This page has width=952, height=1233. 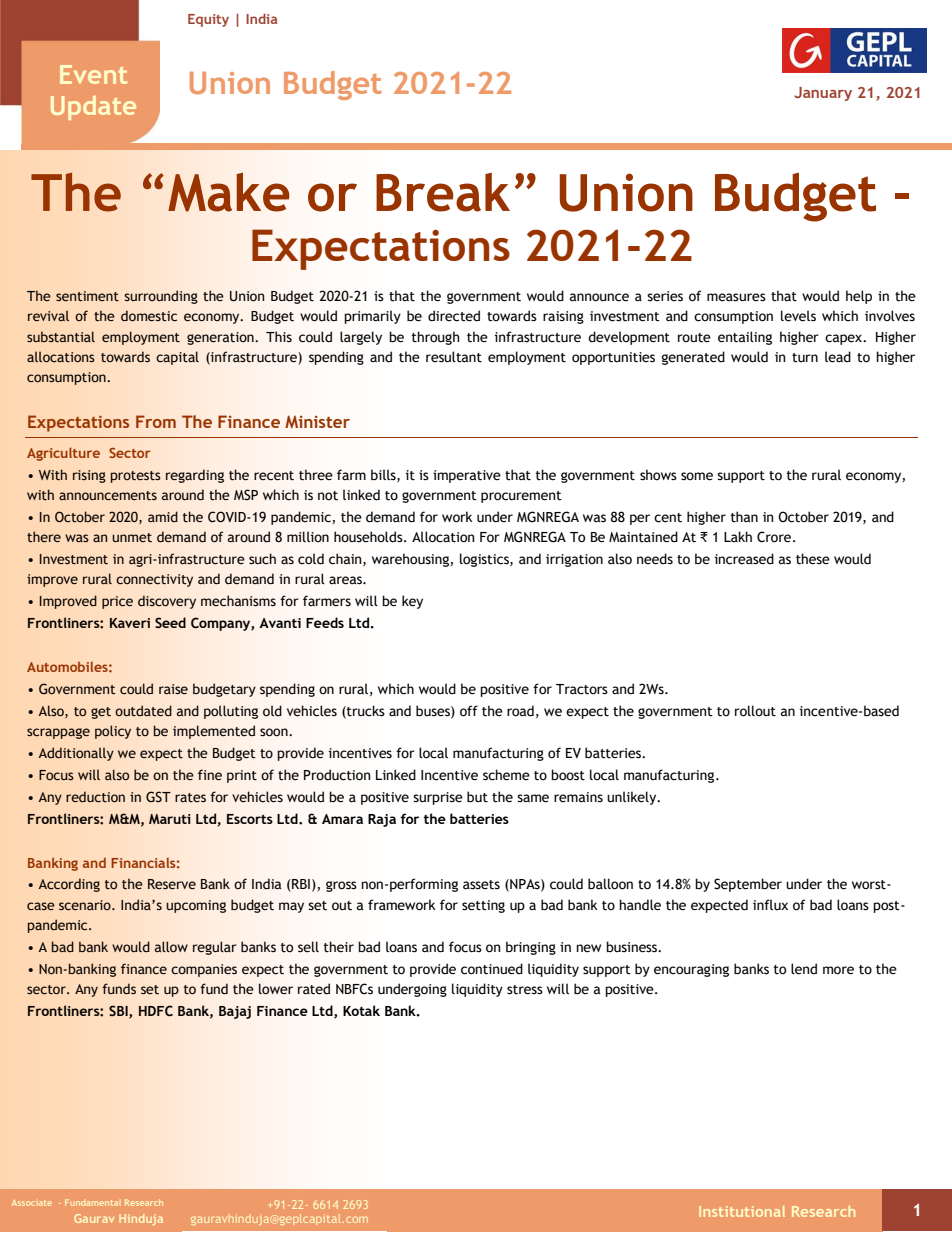 What do you see at coordinates (525, 990) in the page?
I see `stress` at bounding box center [525, 990].
